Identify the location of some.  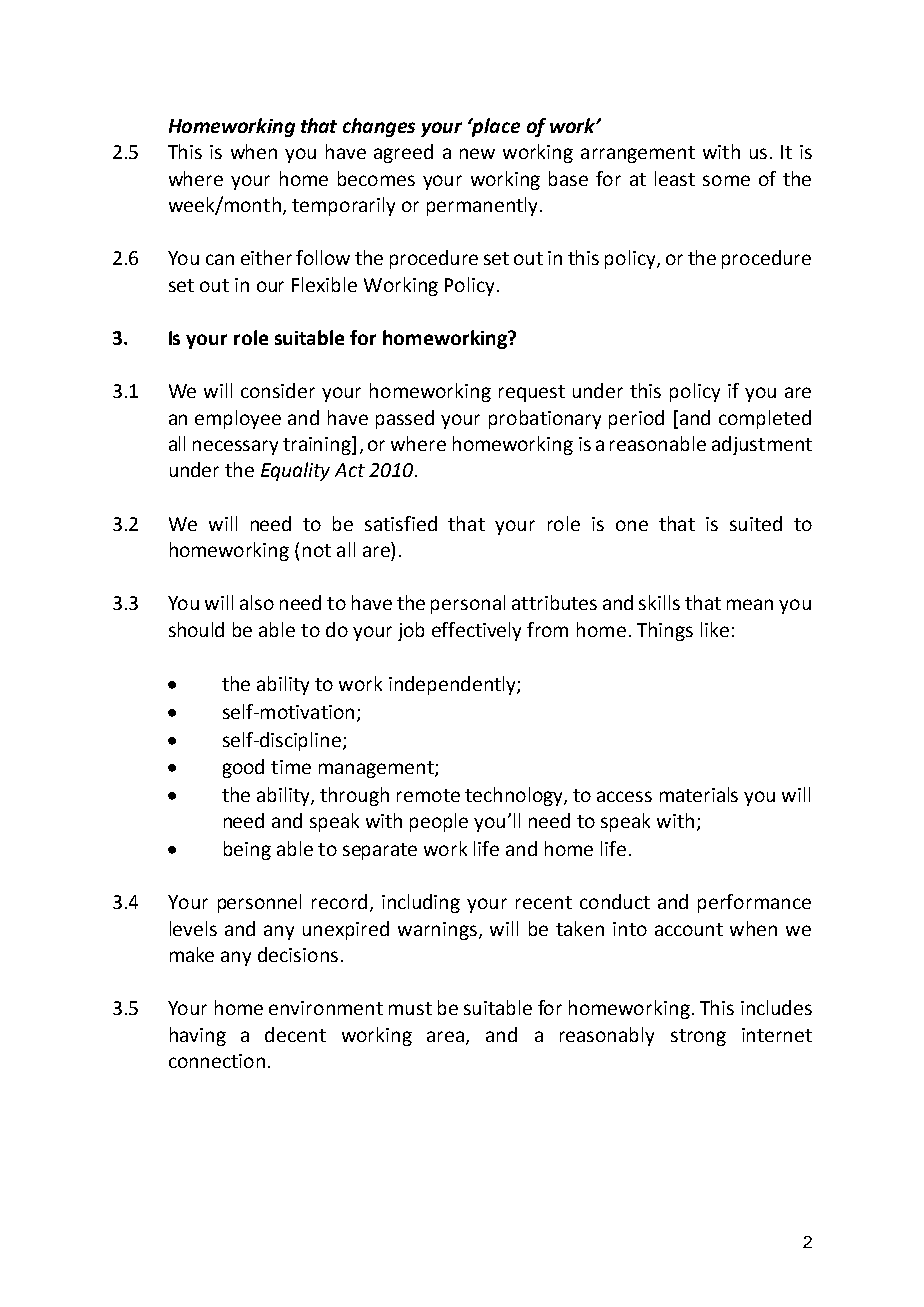
(726, 180).
